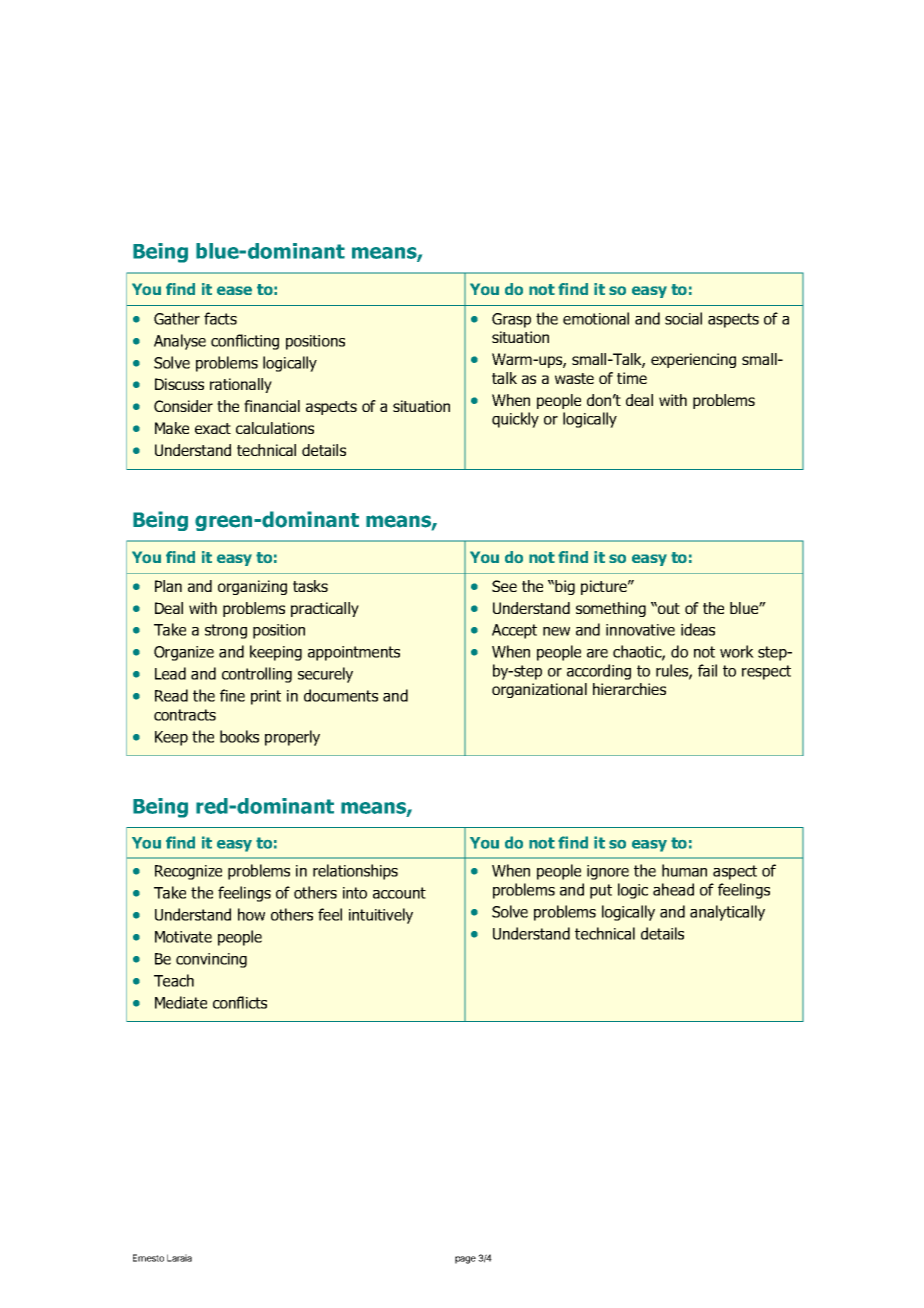  I want to click on See, so click(504, 586).
